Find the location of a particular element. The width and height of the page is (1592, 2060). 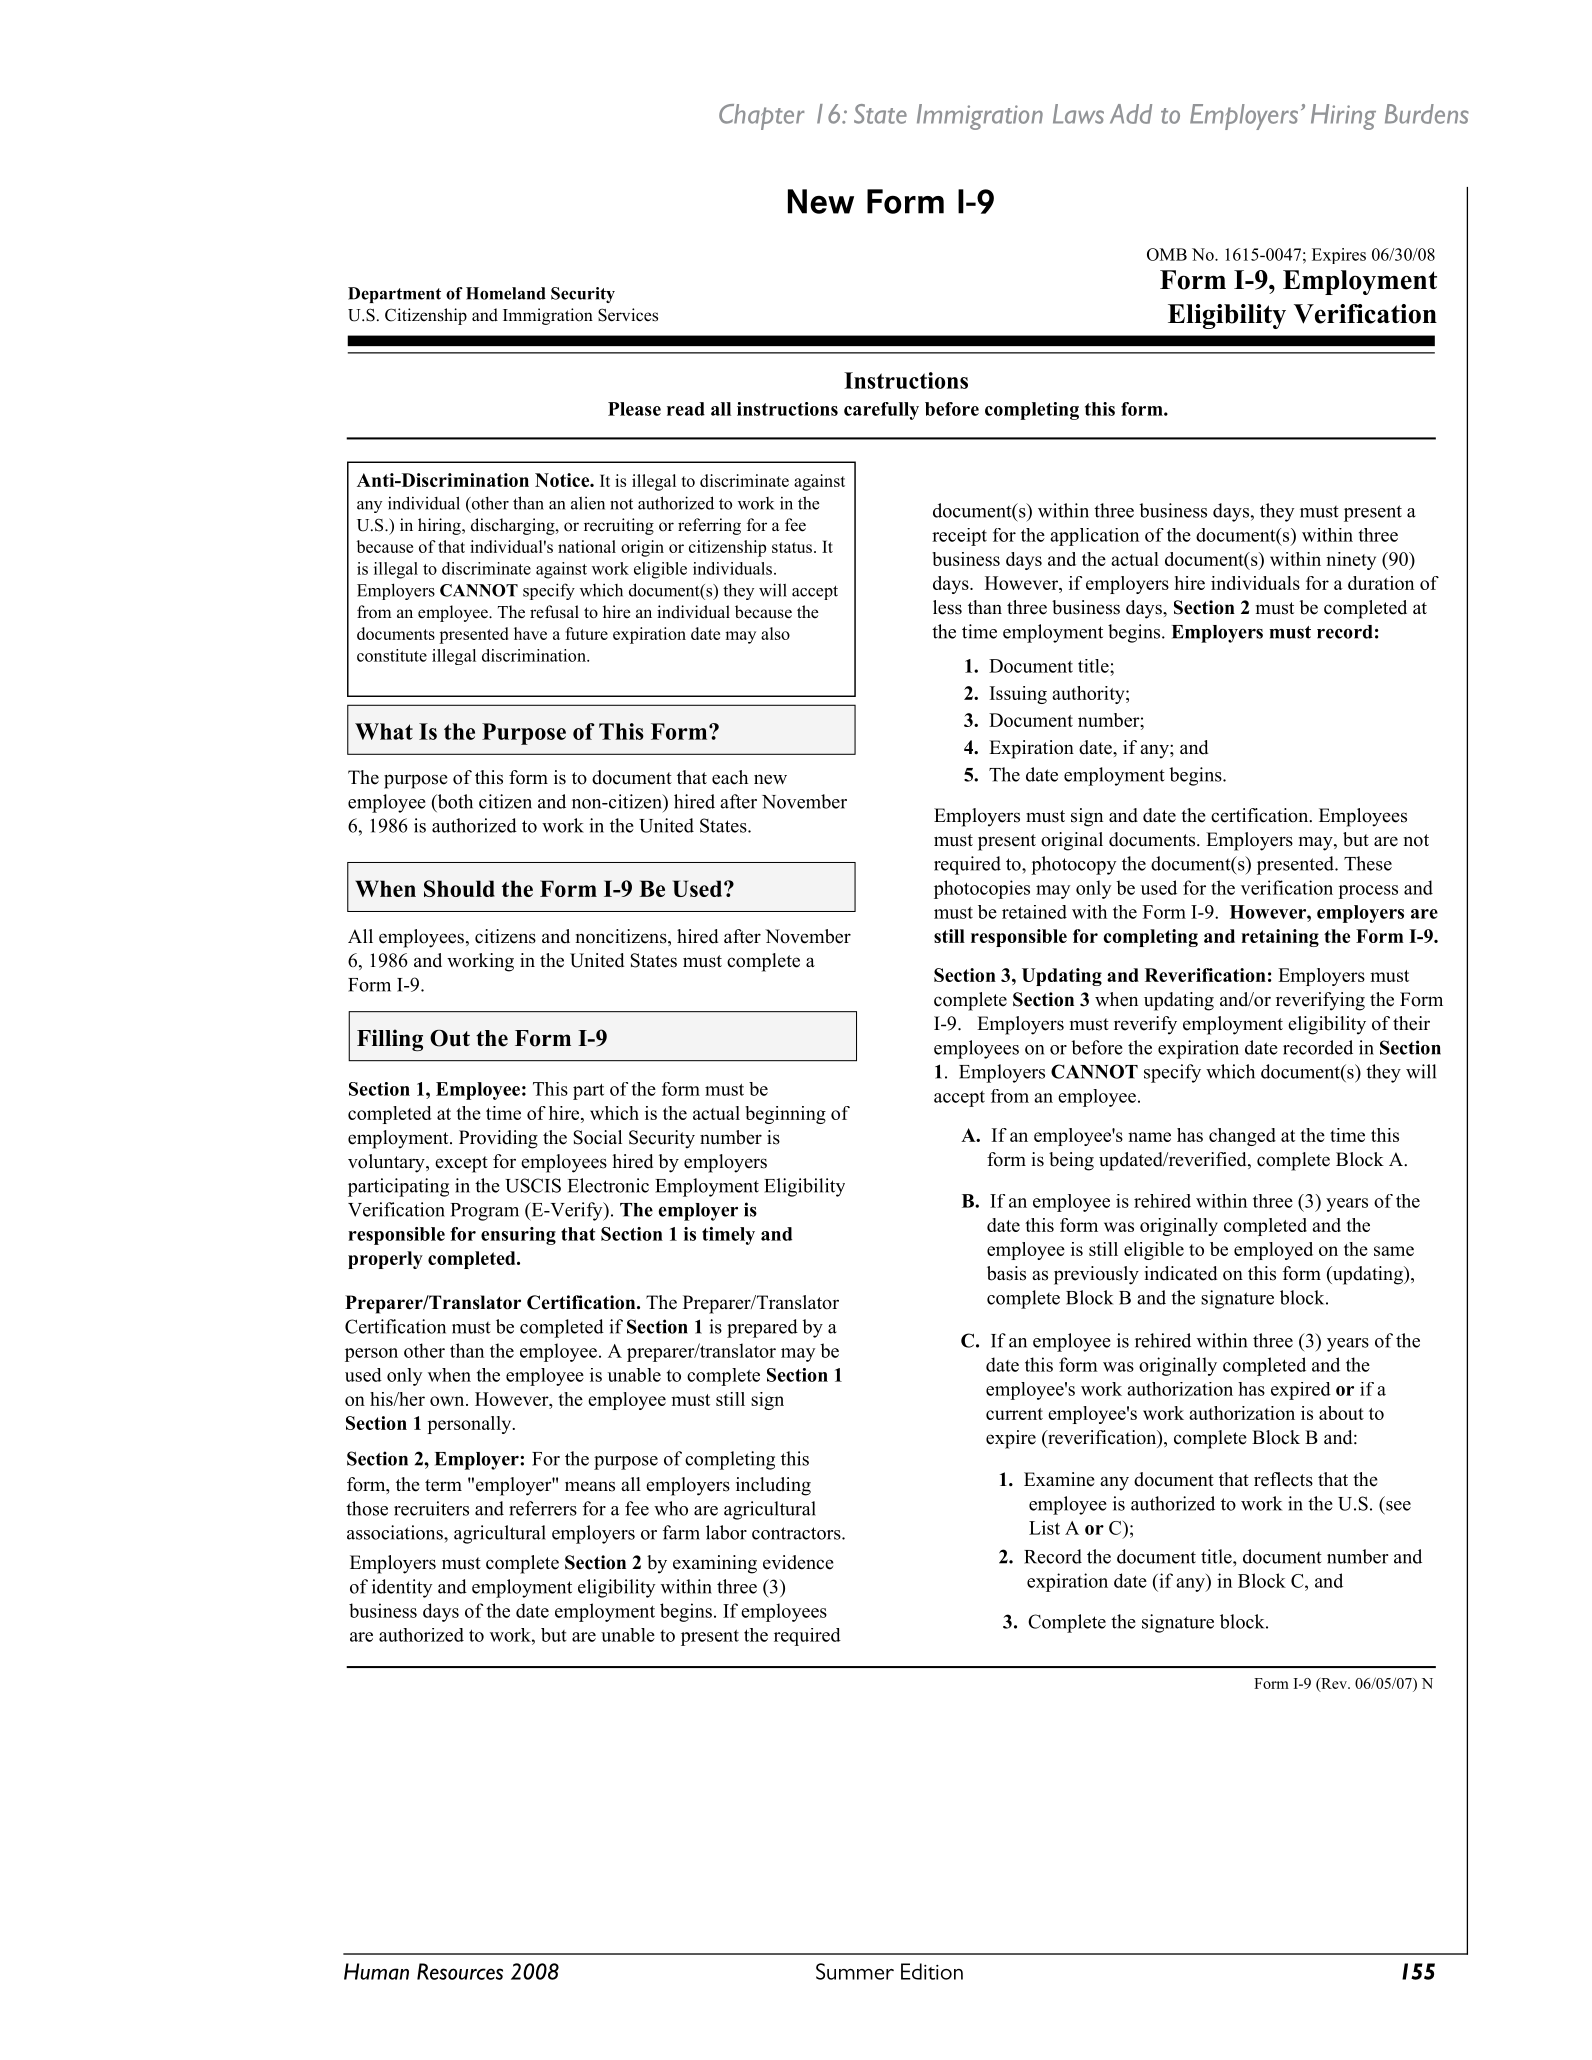

Burdens is located at coordinates (1427, 114).
